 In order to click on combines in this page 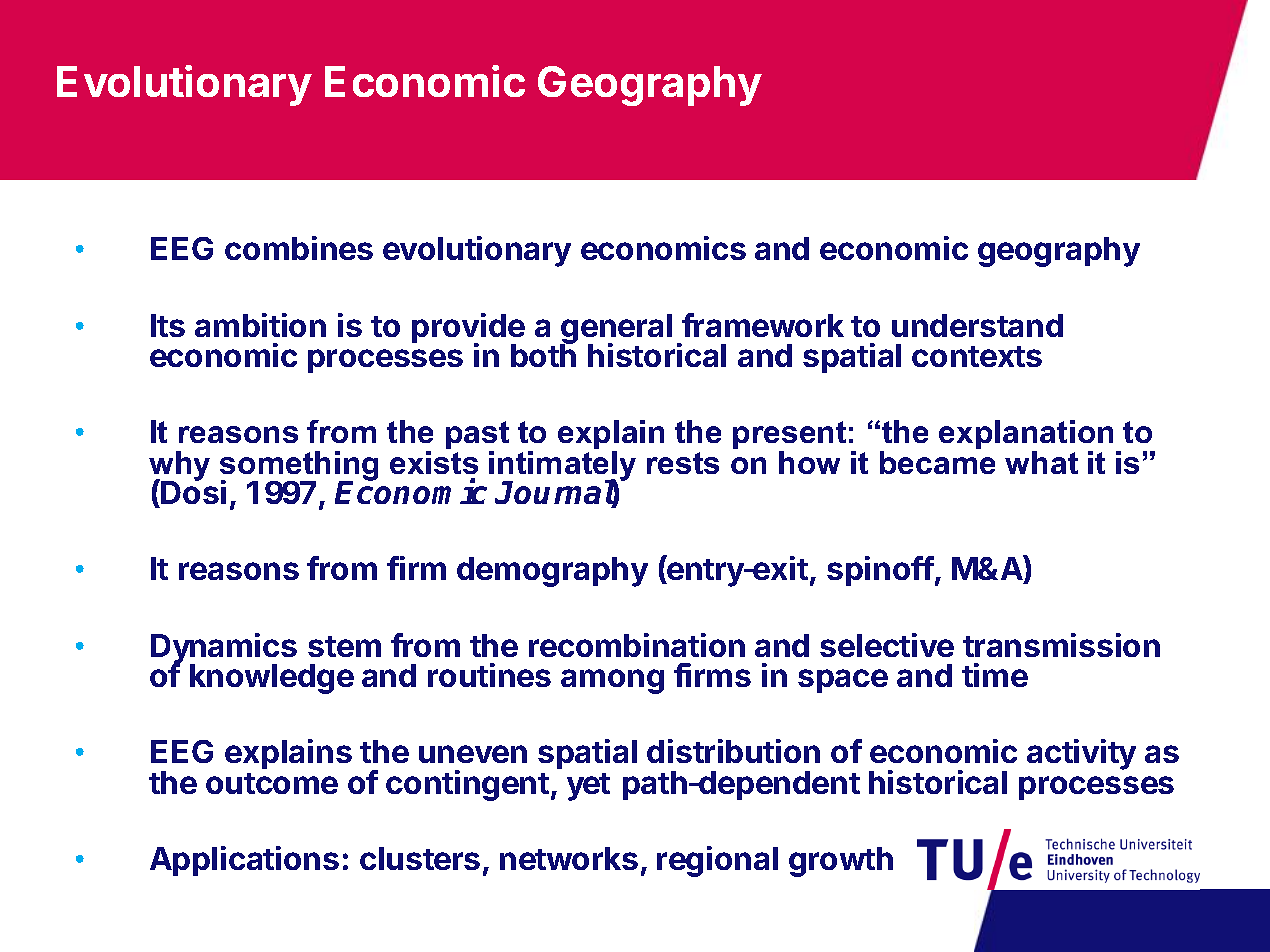, I will do `click(299, 248)`.
